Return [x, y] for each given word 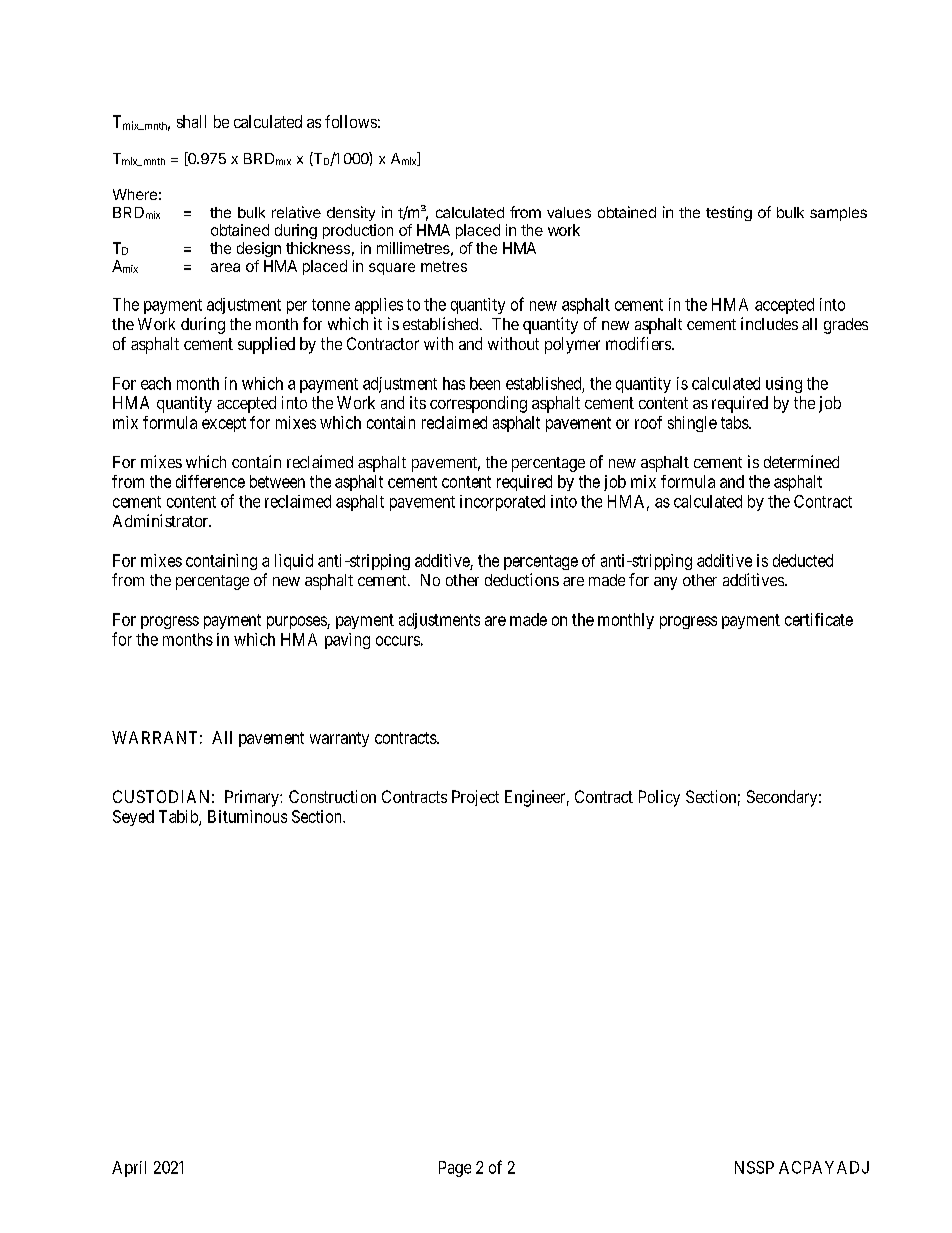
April [129, 1169]
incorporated [502, 503]
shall [191, 121]
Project [475, 798]
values [569, 212]
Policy [659, 798]
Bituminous [247, 816]
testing [729, 213]
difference [210, 481]
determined [801, 461]
